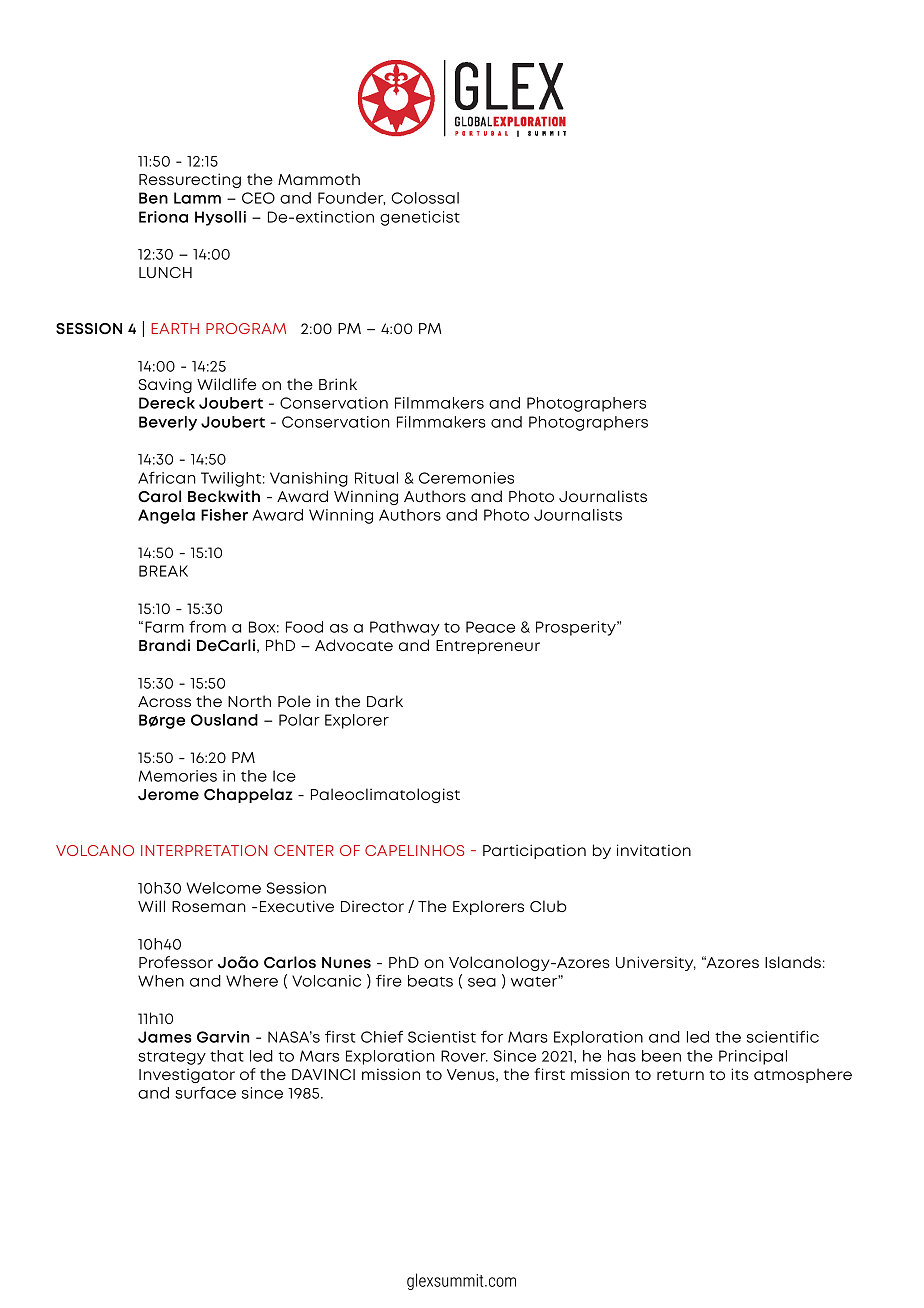  What do you see at coordinates (490, 627) in the page?
I see `Peace` at bounding box center [490, 627].
